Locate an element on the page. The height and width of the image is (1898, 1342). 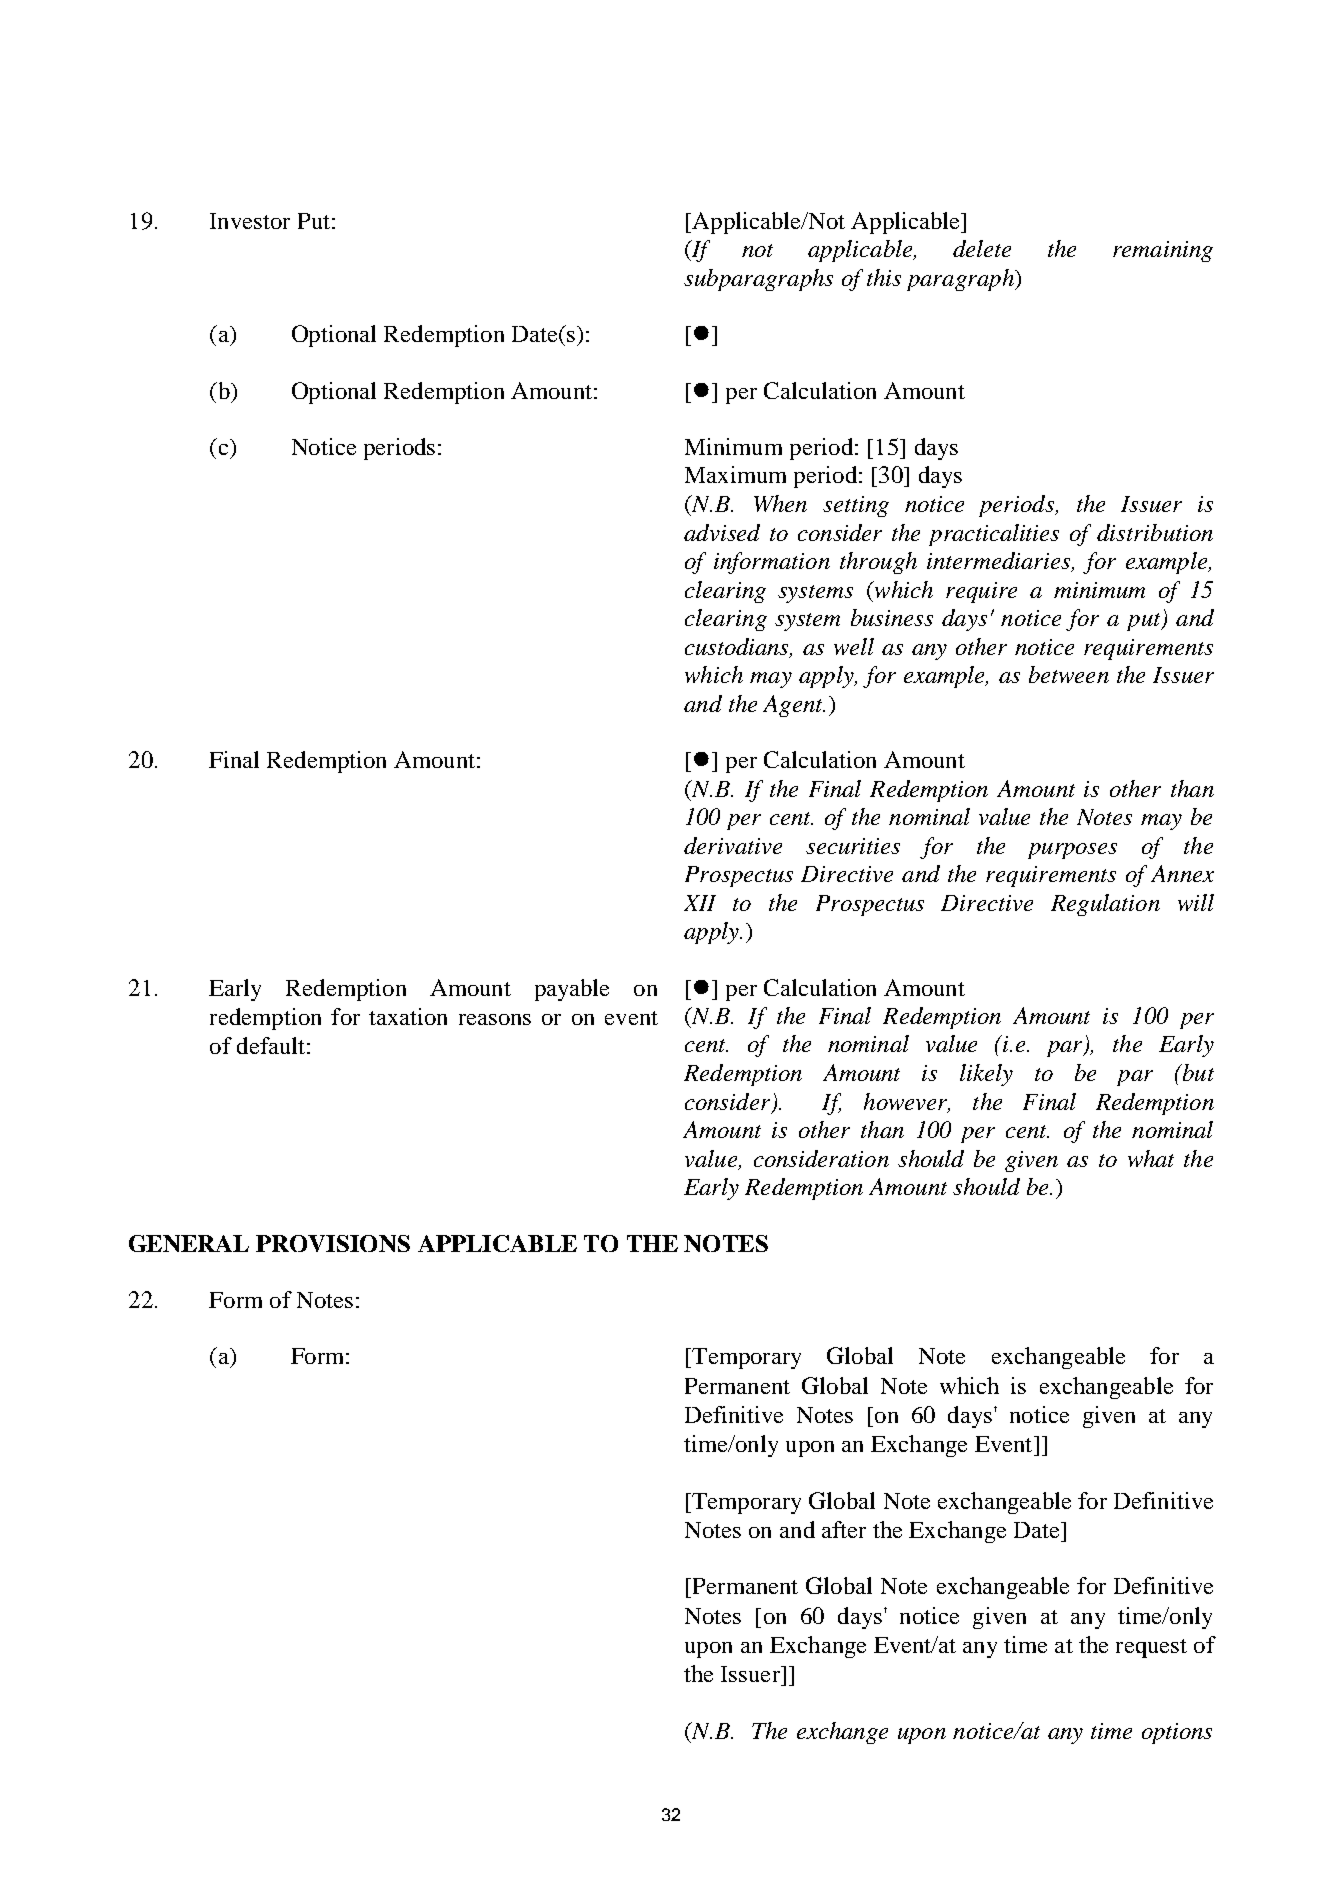
PROVISIONS is located at coordinates (333, 1243).
